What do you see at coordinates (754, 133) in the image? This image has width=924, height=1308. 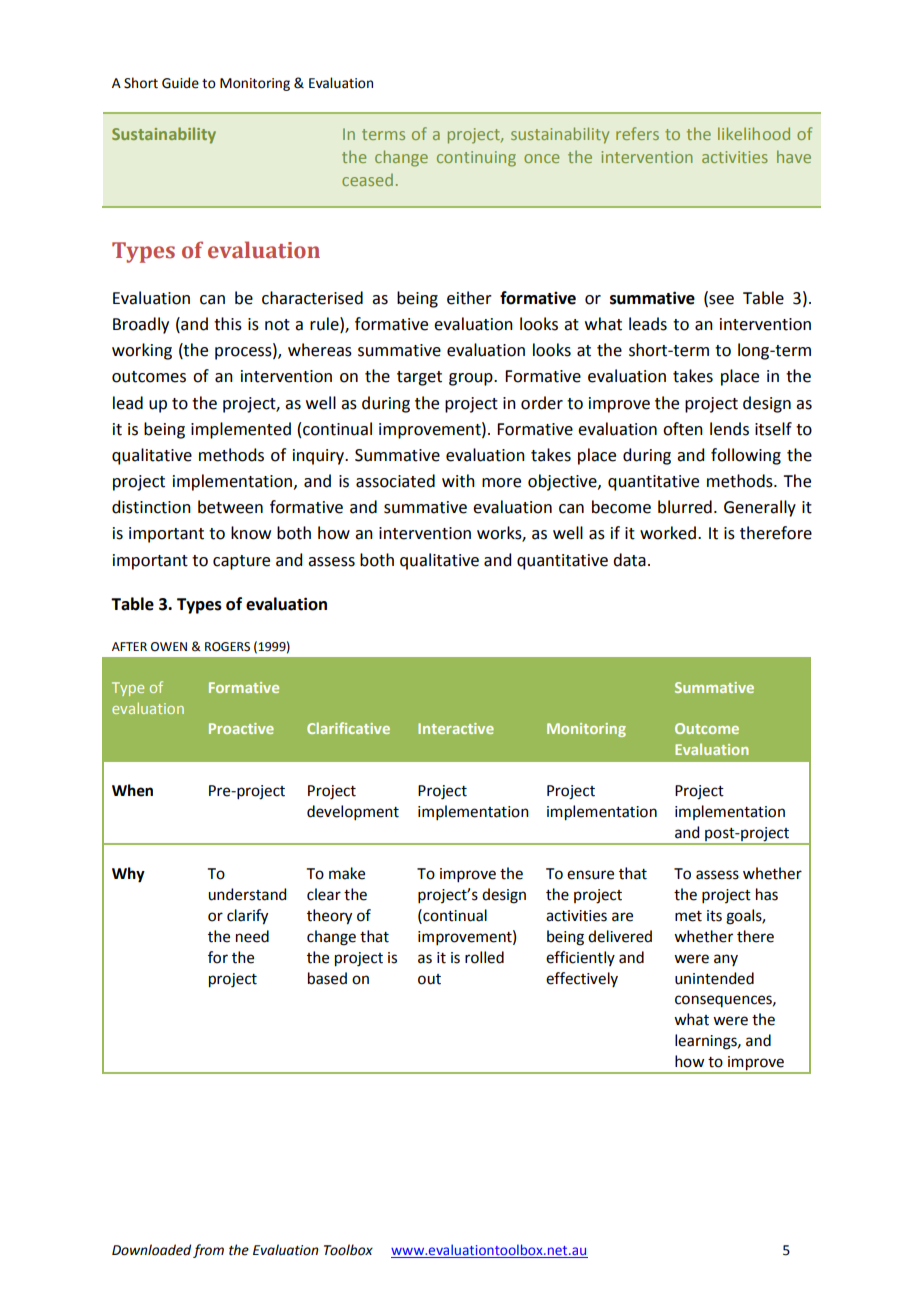 I see `likelihood` at bounding box center [754, 133].
